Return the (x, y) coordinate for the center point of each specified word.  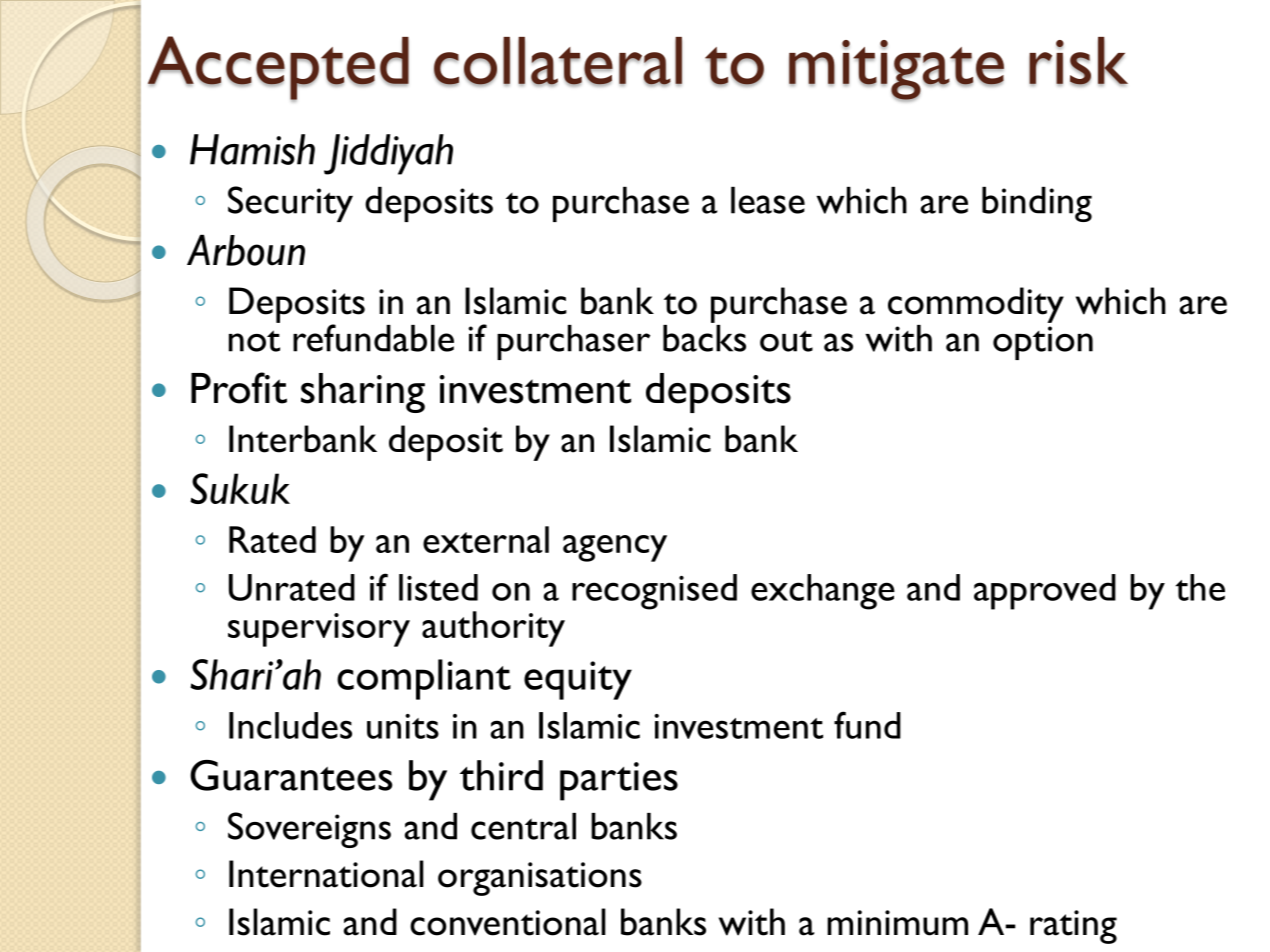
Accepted (278, 69)
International (326, 874)
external (486, 539)
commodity (976, 305)
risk (1078, 62)
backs (704, 337)
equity (578, 680)
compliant (424, 679)
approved (1045, 592)
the (1200, 587)
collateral (558, 62)
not (254, 341)
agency (615, 548)
